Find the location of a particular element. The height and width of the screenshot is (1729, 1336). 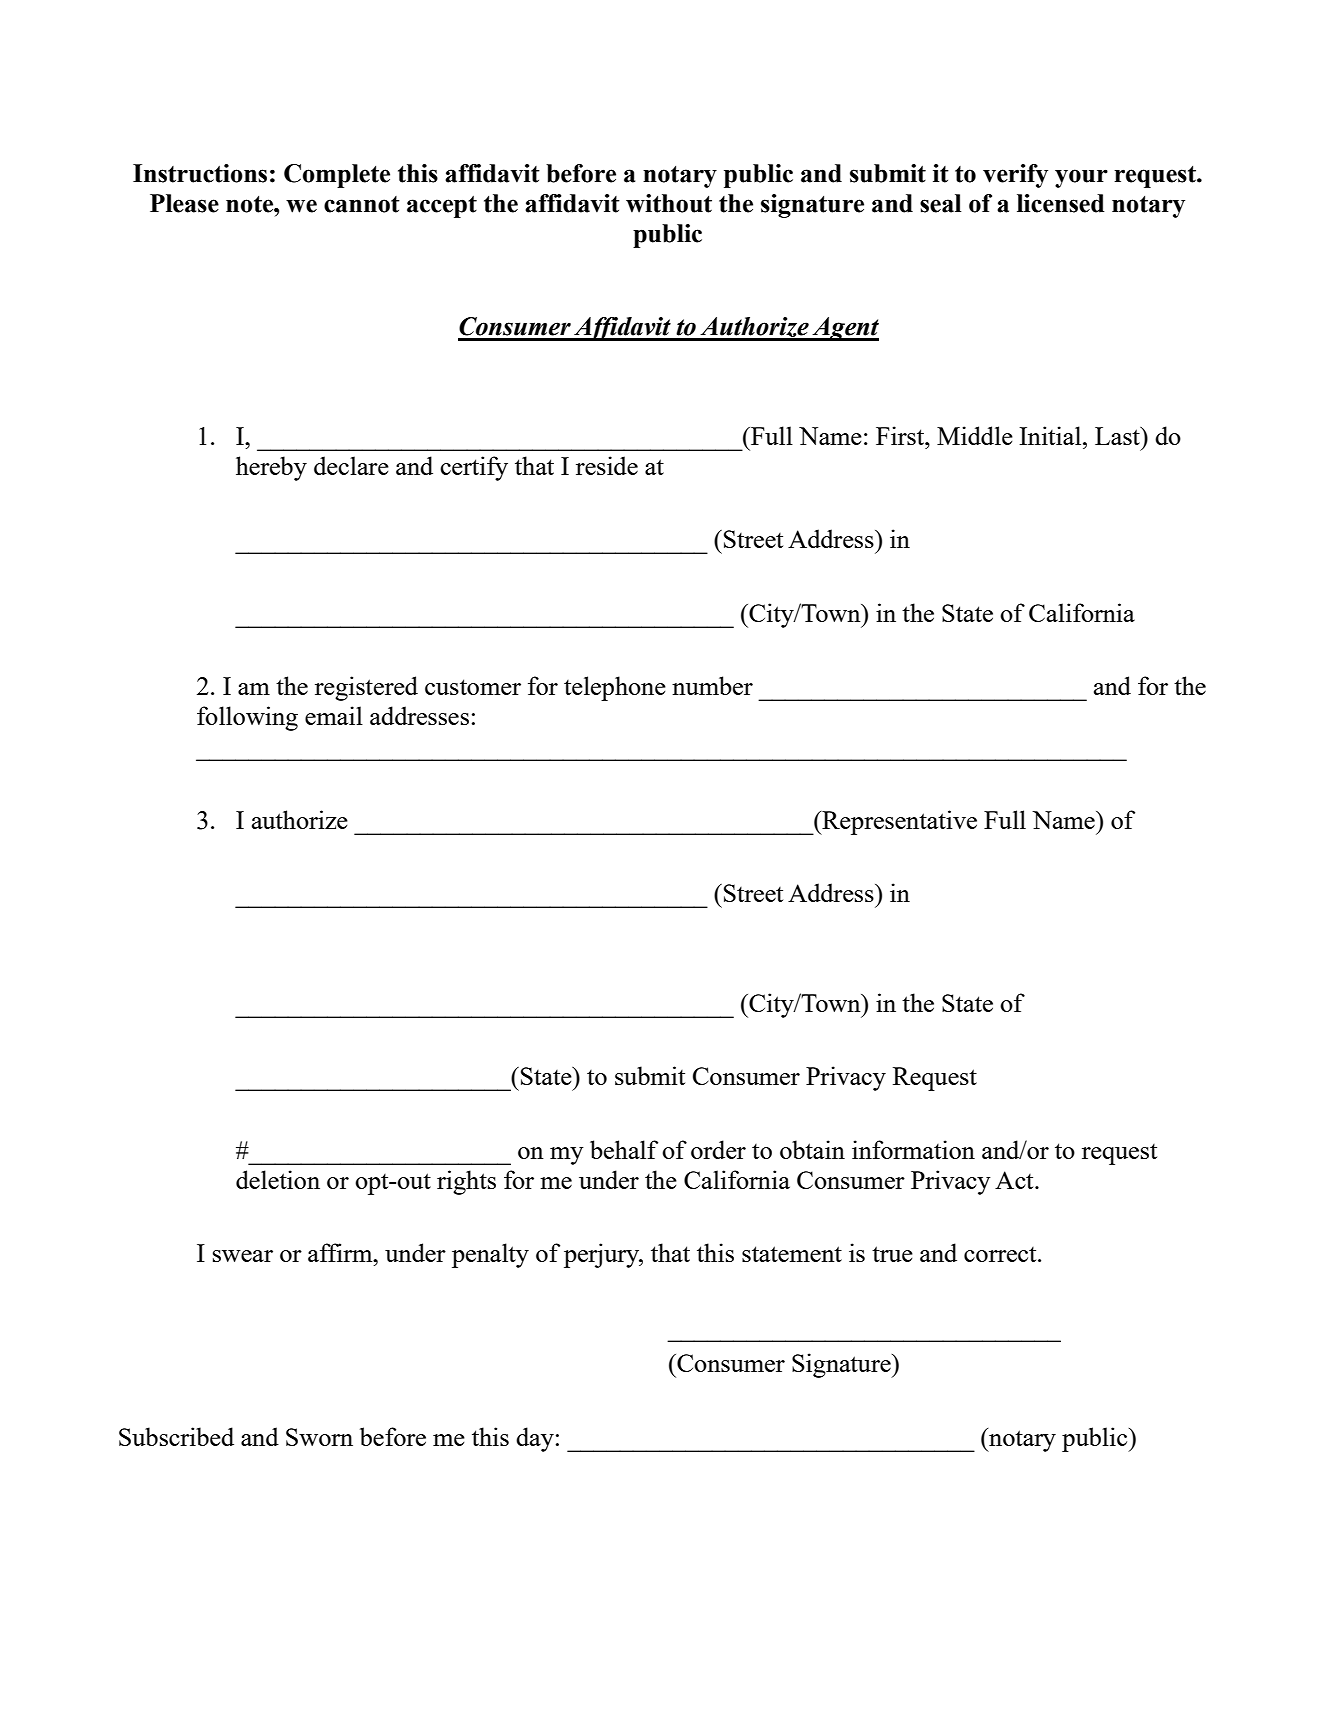

number is located at coordinates (712, 685).
